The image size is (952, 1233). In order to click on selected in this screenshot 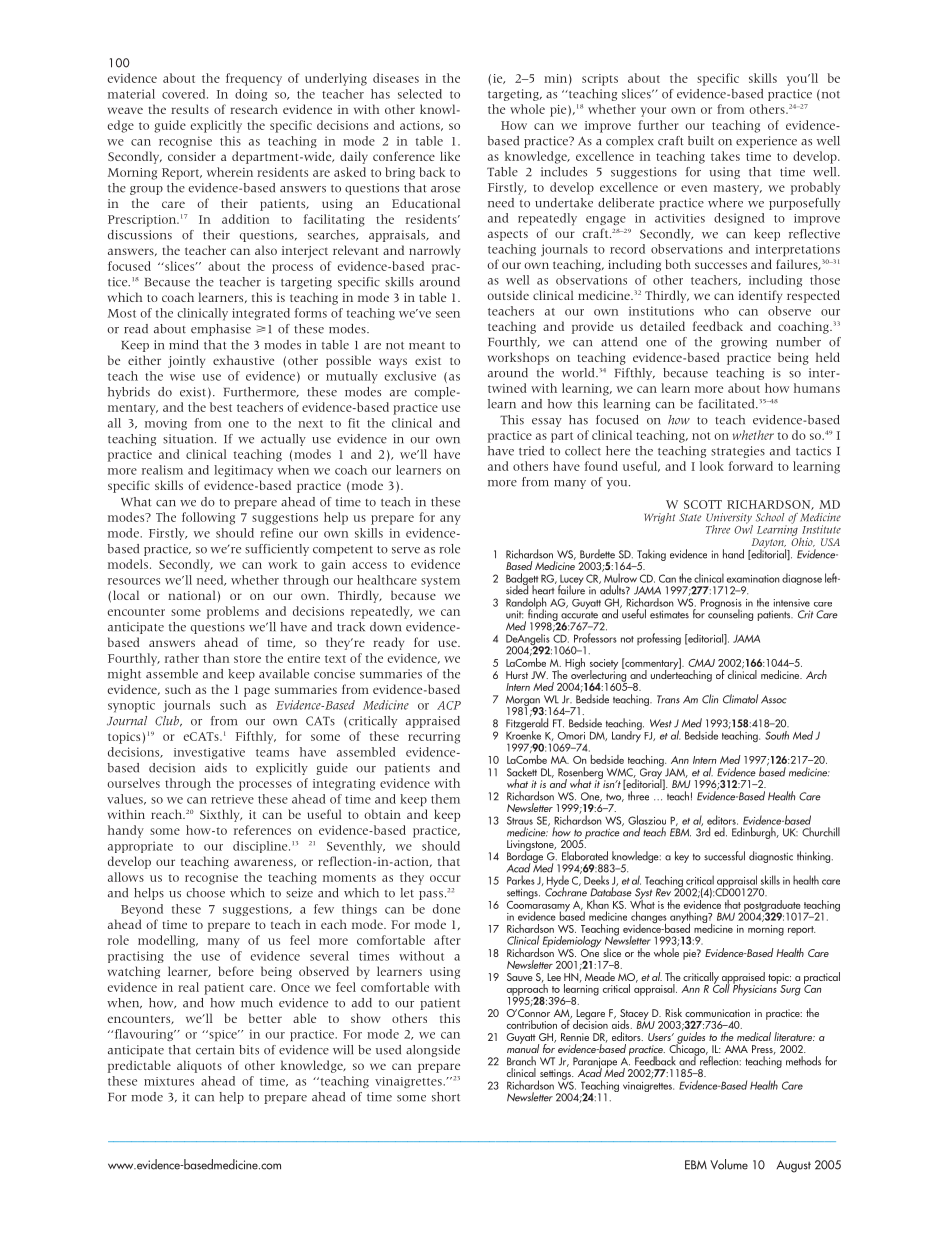, I will do `click(420, 94)`.
